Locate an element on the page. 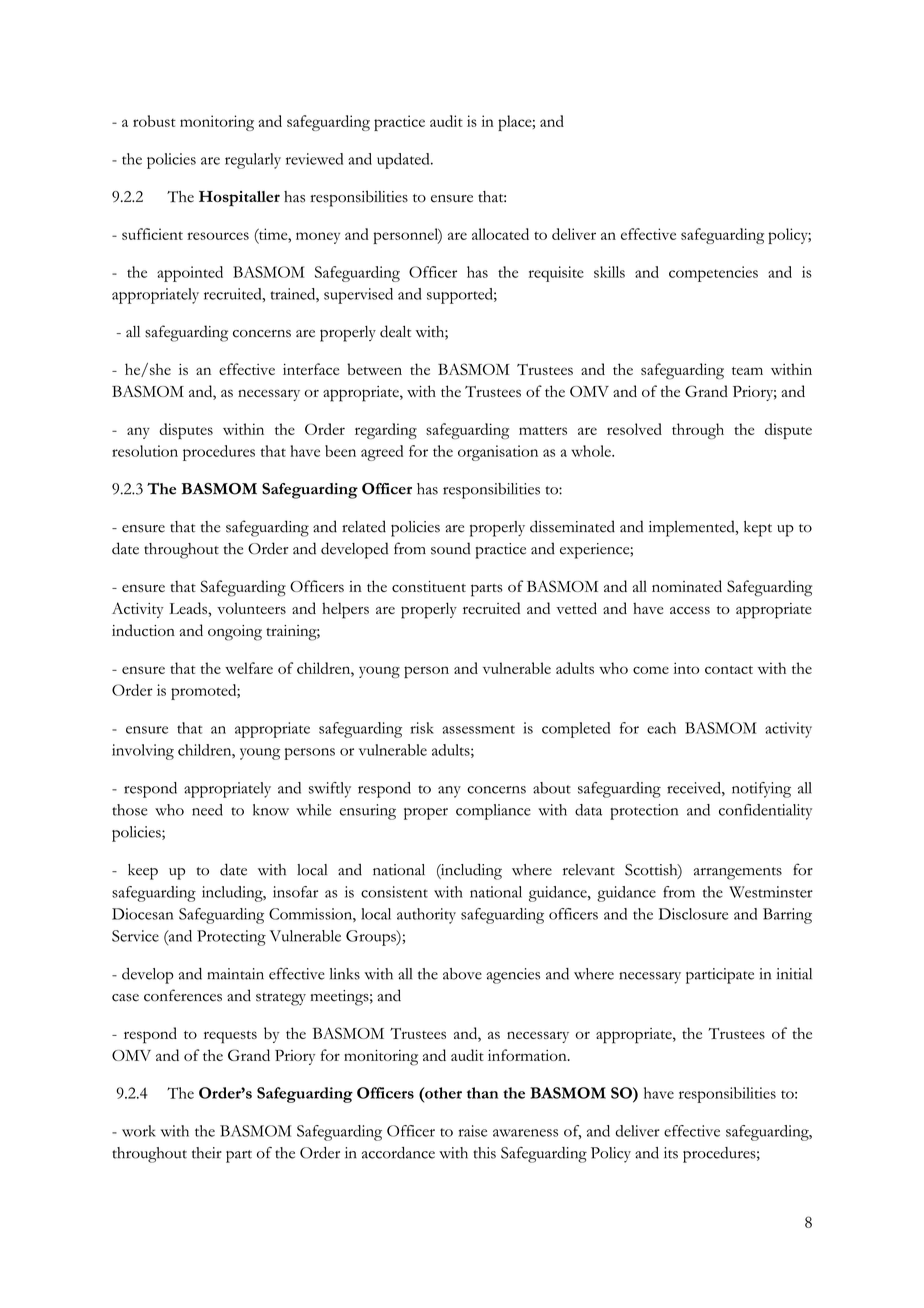  its is located at coordinates (671, 1153).
